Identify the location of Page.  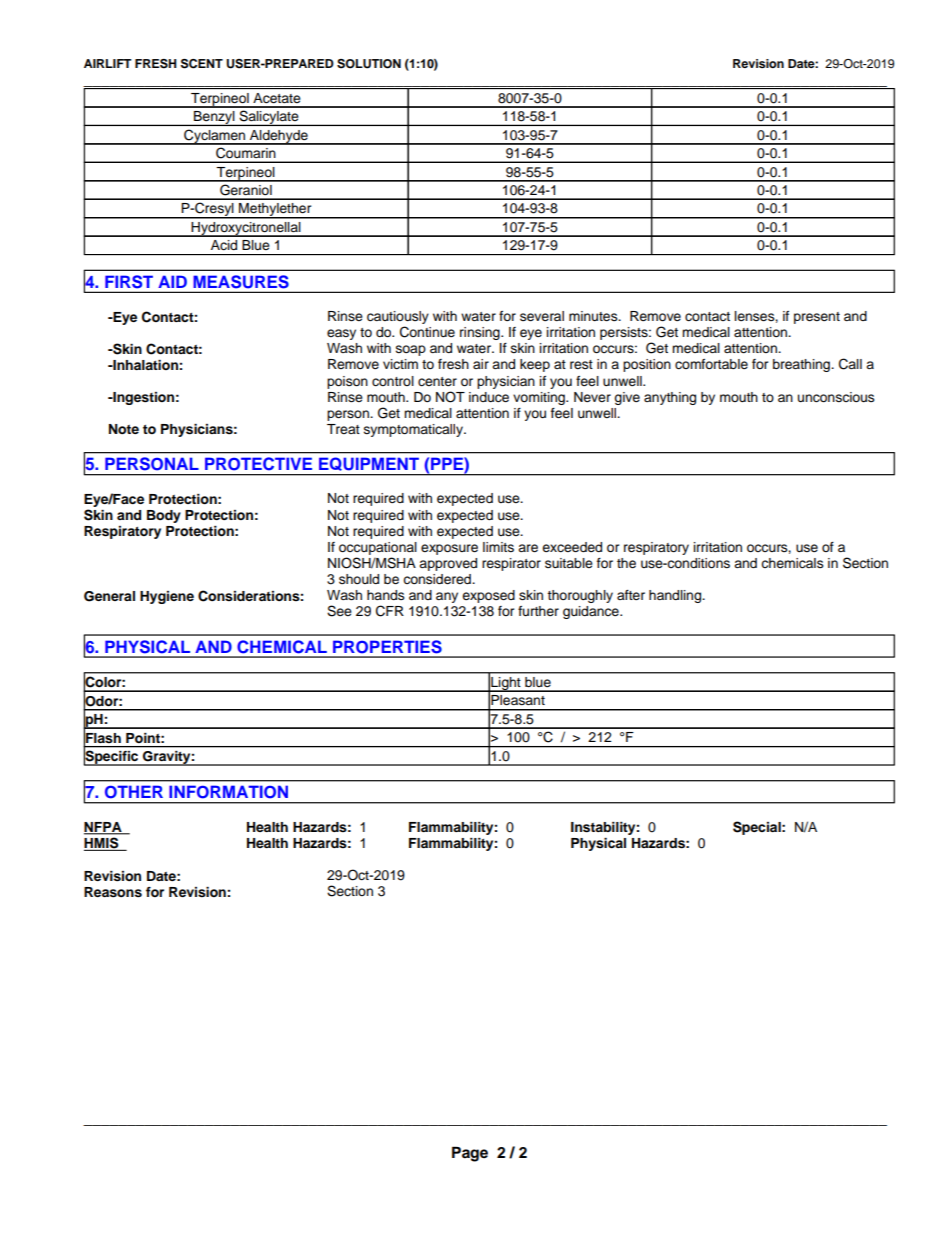
(470, 1154).
